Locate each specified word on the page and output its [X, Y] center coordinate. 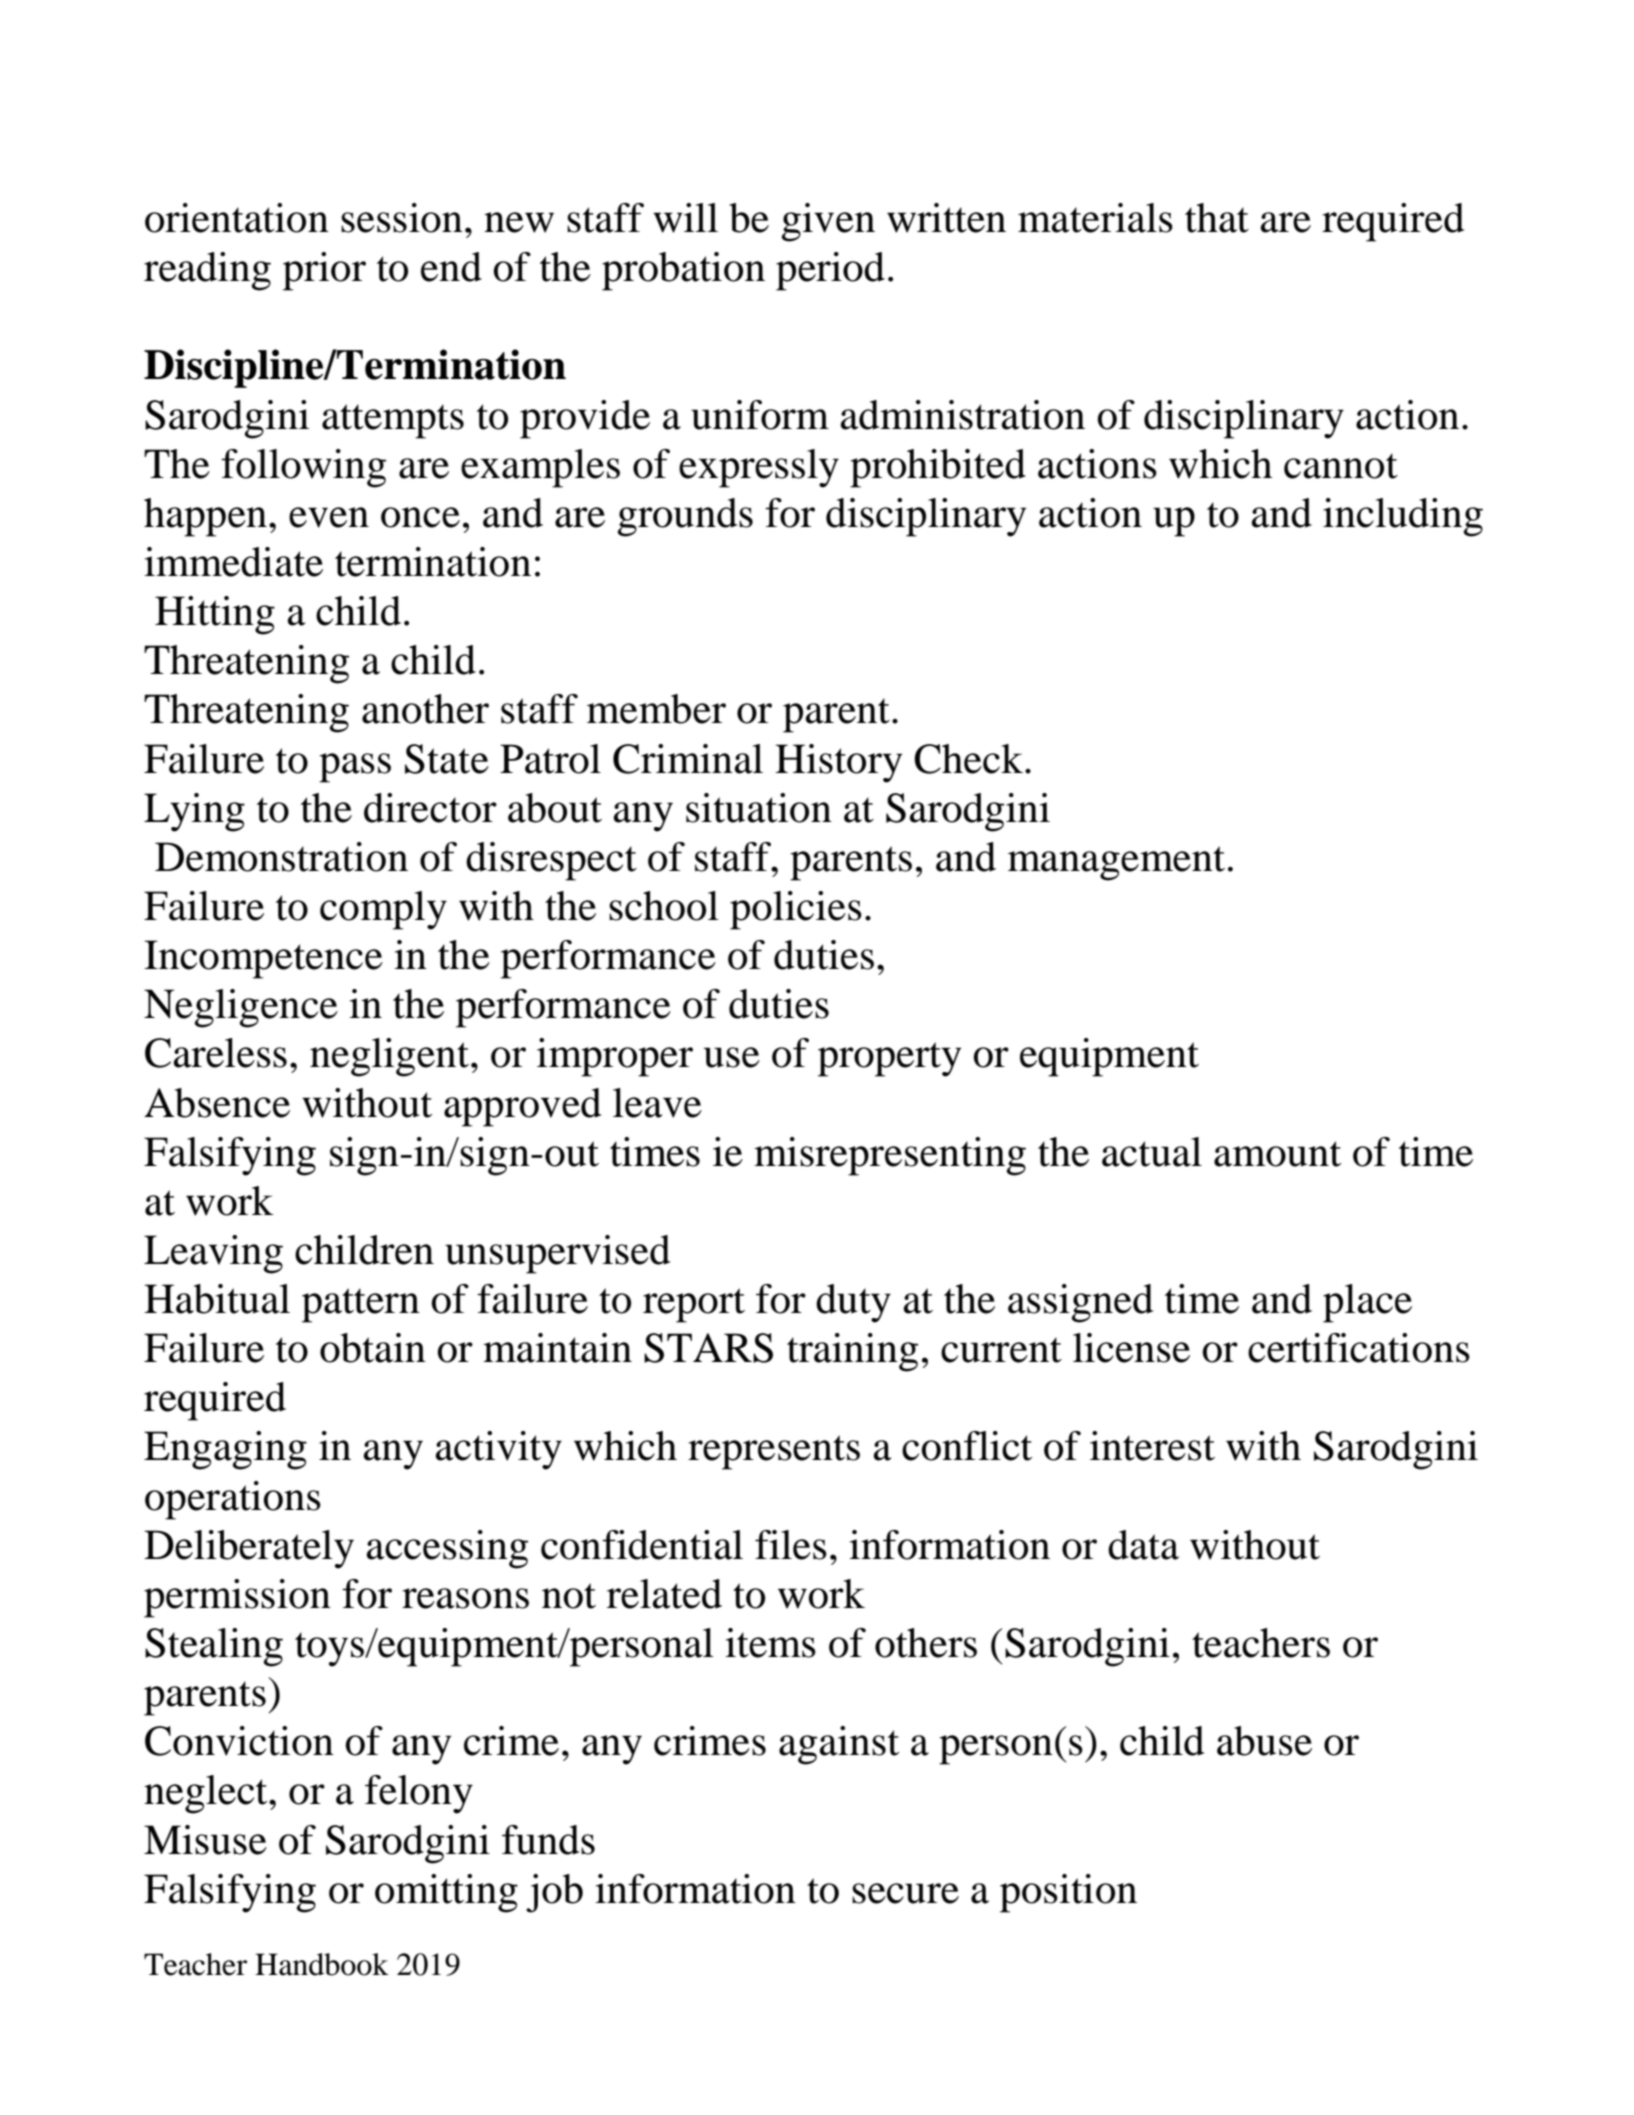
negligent [389, 1057]
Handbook [322, 1964]
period [830, 271]
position [1068, 1893]
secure [905, 1893]
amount [1277, 1154]
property [889, 1059]
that [1217, 218]
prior [324, 271]
